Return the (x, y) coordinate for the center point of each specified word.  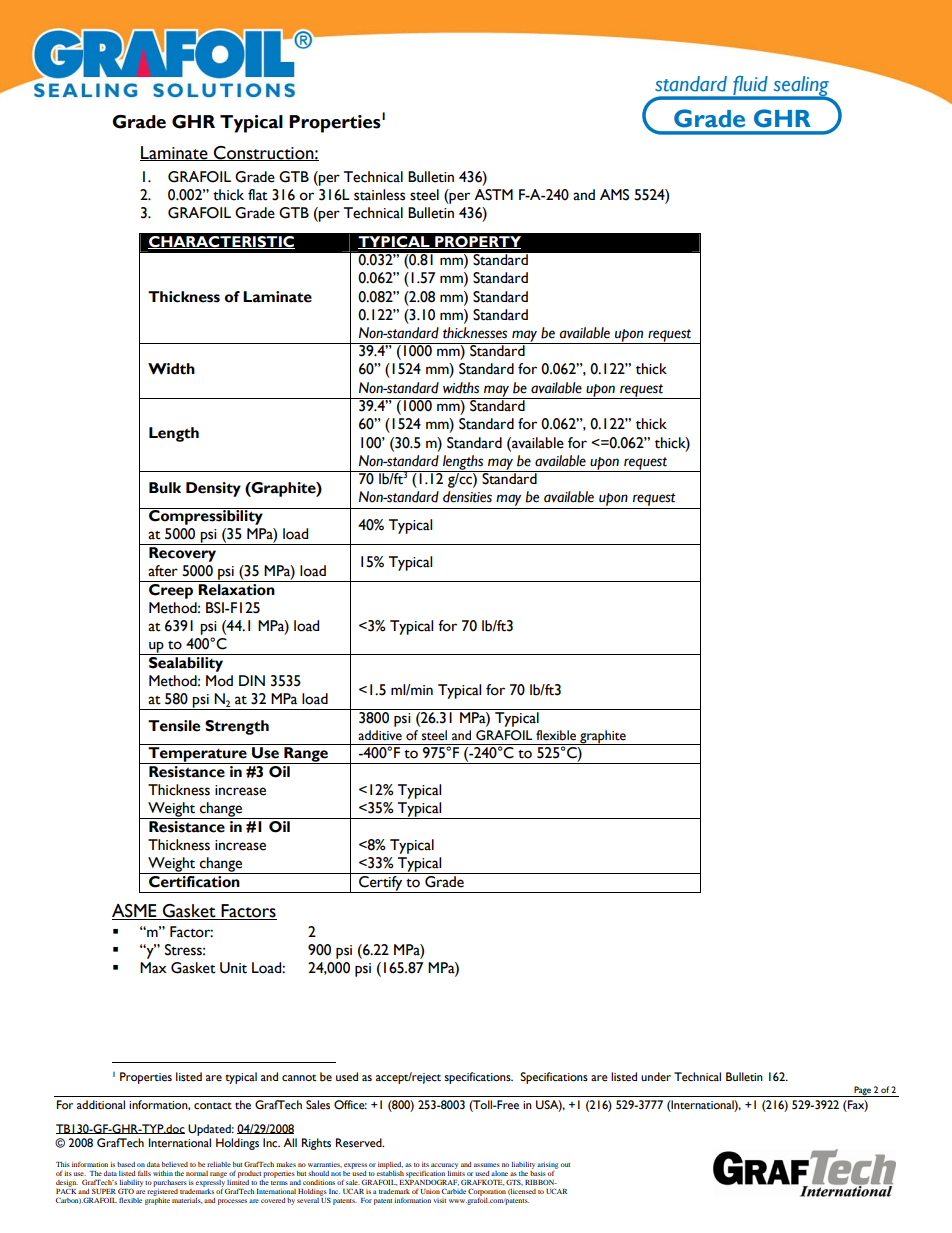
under (656, 1077)
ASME (135, 912)
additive (380, 735)
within (163, 1173)
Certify (381, 883)
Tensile (174, 726)
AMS (614, 195)
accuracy (444, 1166)
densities (467, 497)
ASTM (493, 195)
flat (258, 195)
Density (213, 489)
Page (862, 1091)
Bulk (165, 488)
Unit (233, 968)
